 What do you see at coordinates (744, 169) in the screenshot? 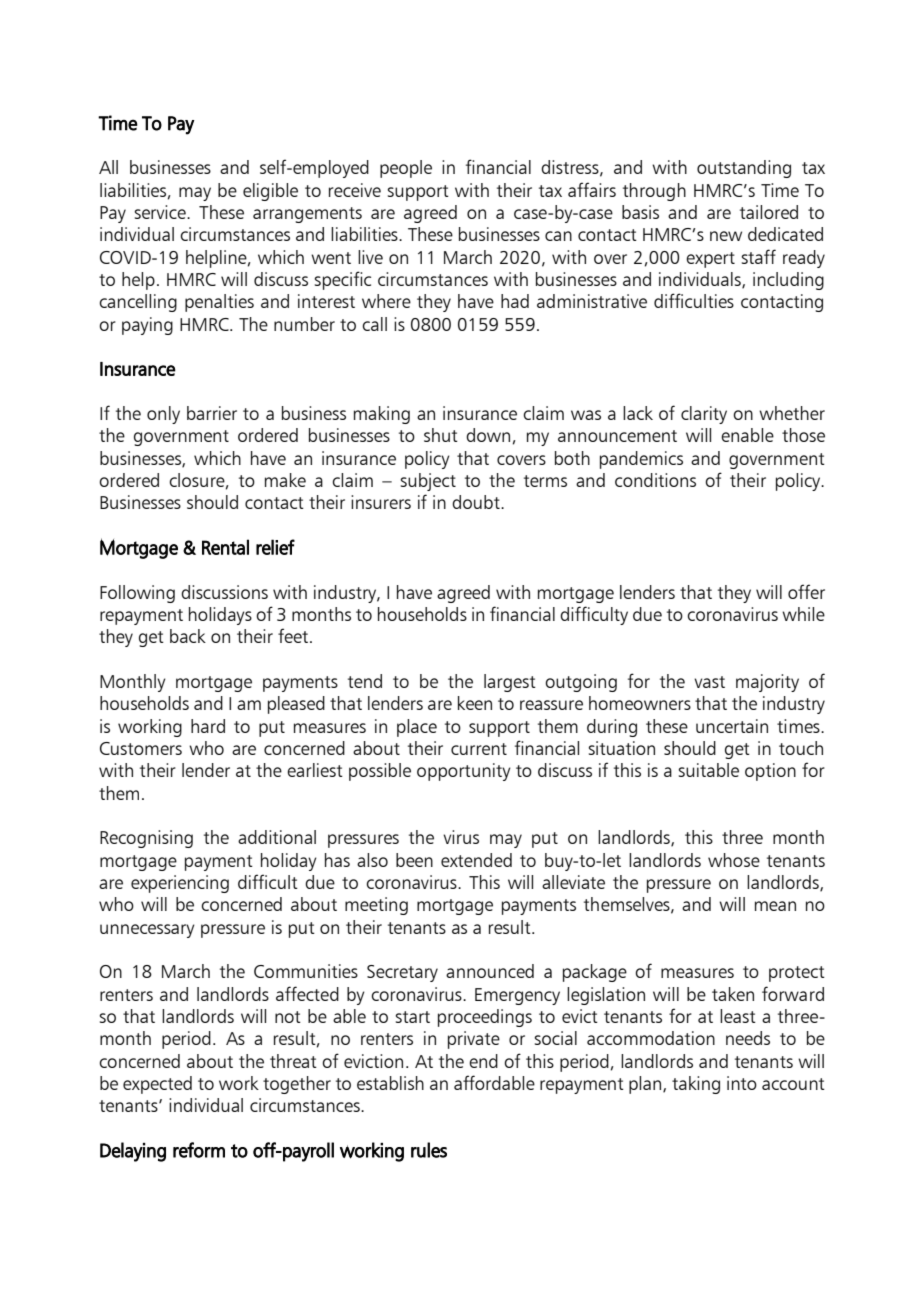
I see `outstanding` at bounding box center [744, 169].
